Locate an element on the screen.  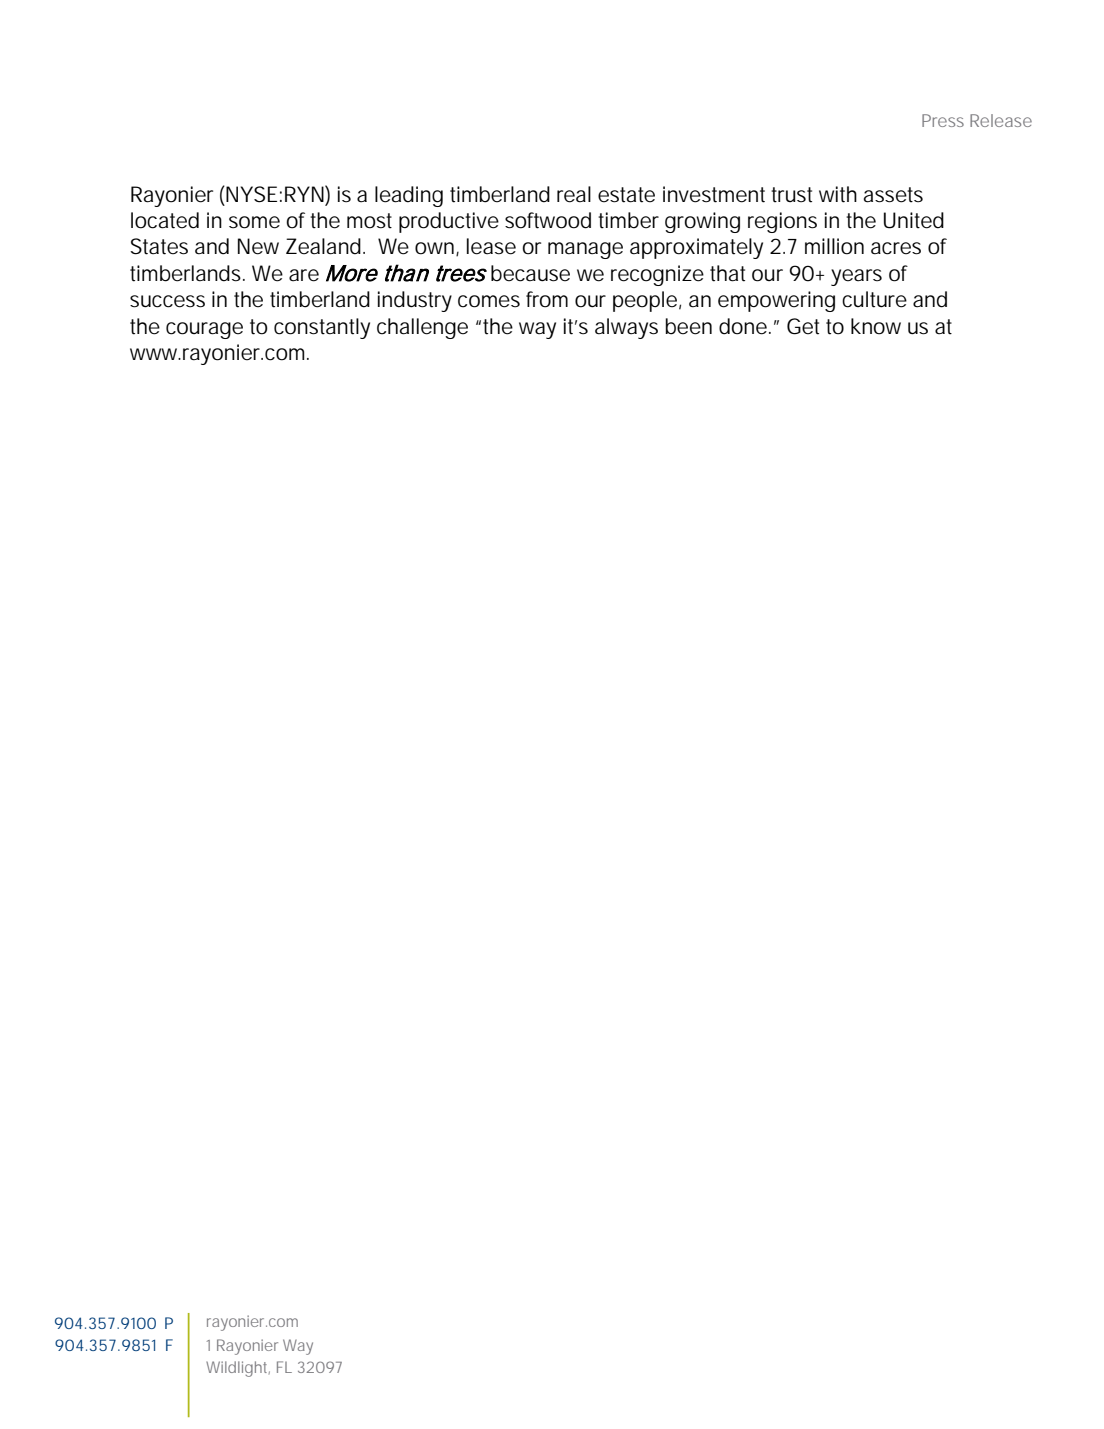
estate is located at coordinates (626, 195).
